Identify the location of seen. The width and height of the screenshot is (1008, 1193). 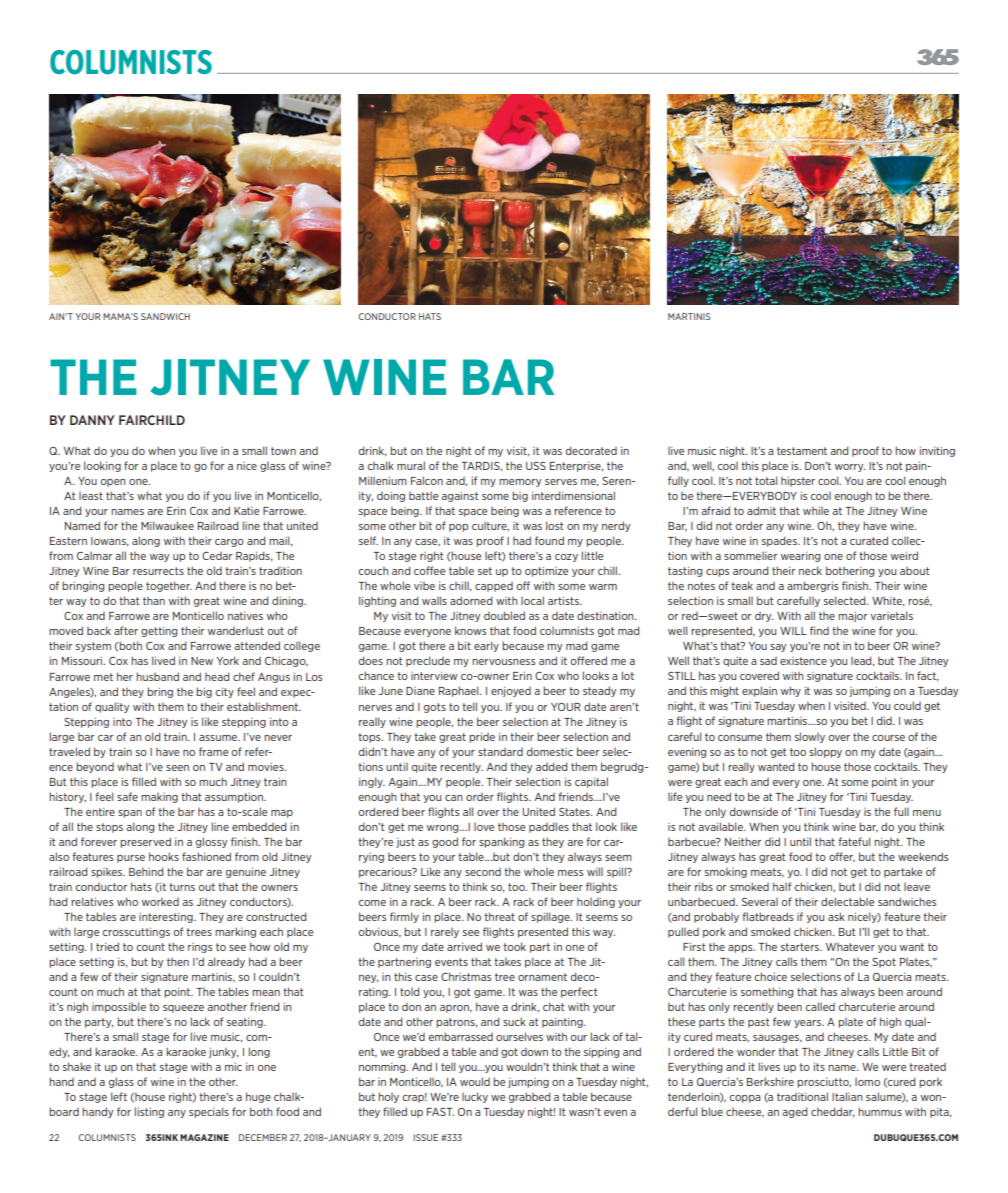
(177, 768).
